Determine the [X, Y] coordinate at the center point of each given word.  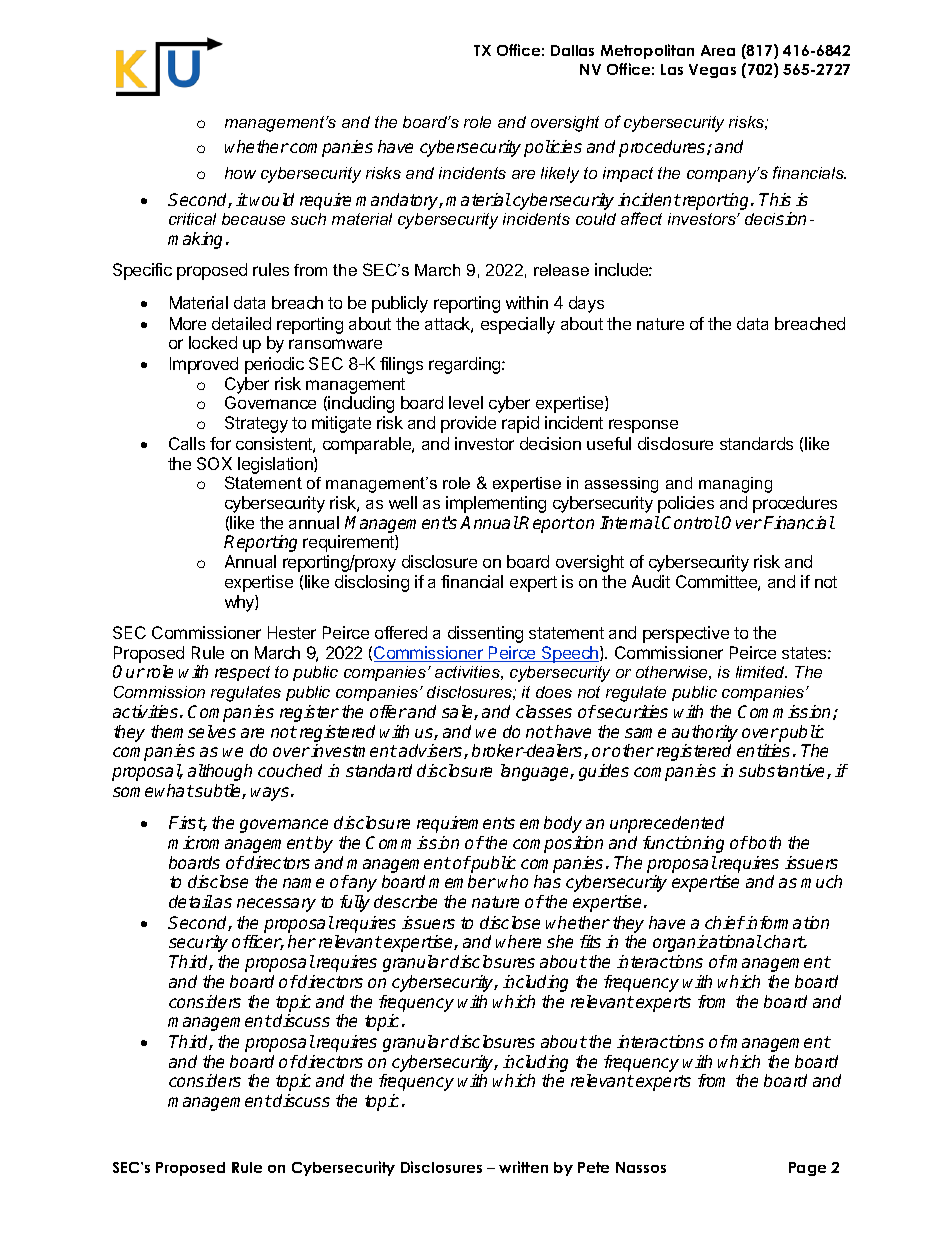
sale [458, 712]
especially [518, 325]
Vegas [712, 71]
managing [735, 485]
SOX [214, 463]
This [775, 199]
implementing [496, 504]
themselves [193, 731]
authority [705, 733]
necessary [276, 905]
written [523, 1167]
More [188, 323]
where [518, 941]
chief [725, 922]
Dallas [572, 50]
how [240, 173]
